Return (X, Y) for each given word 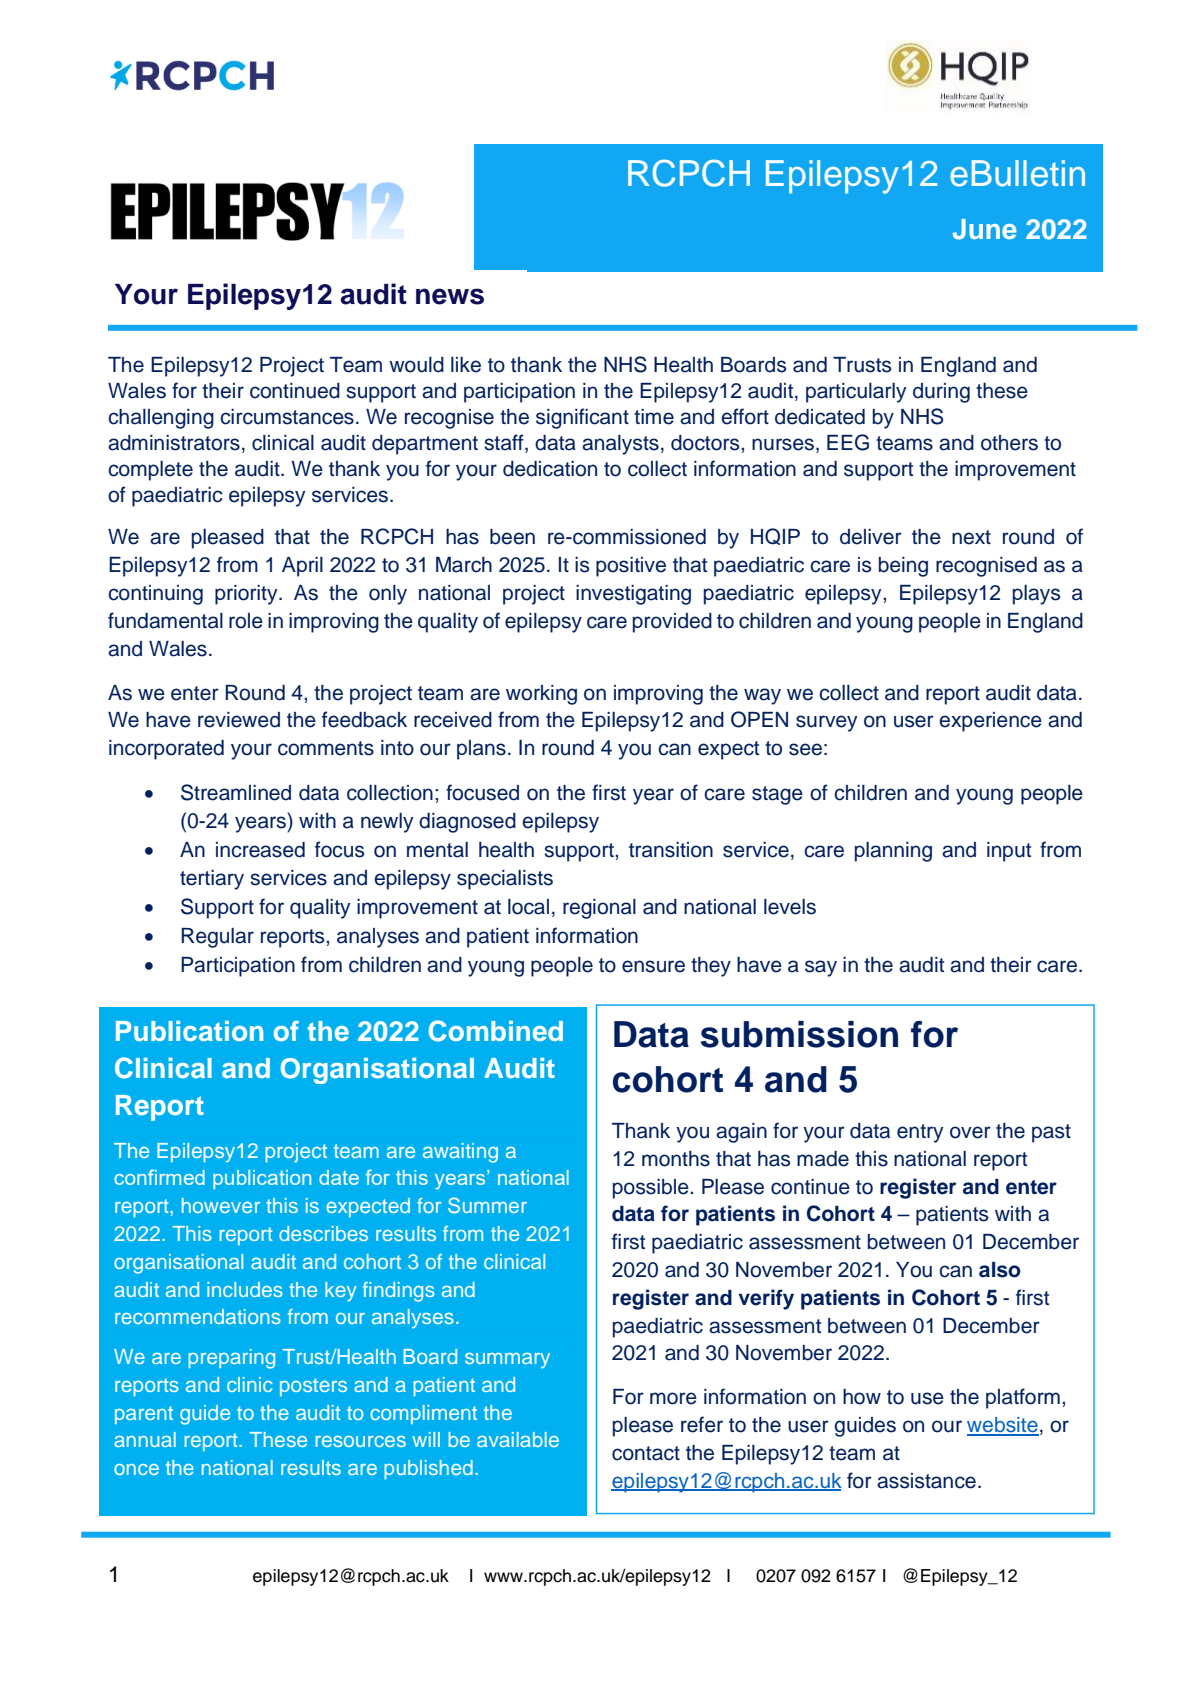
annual (145, 1439)
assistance (926, 1481)
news (450, 296)
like (466, 365)
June (985, 229)
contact (646, 1453)
